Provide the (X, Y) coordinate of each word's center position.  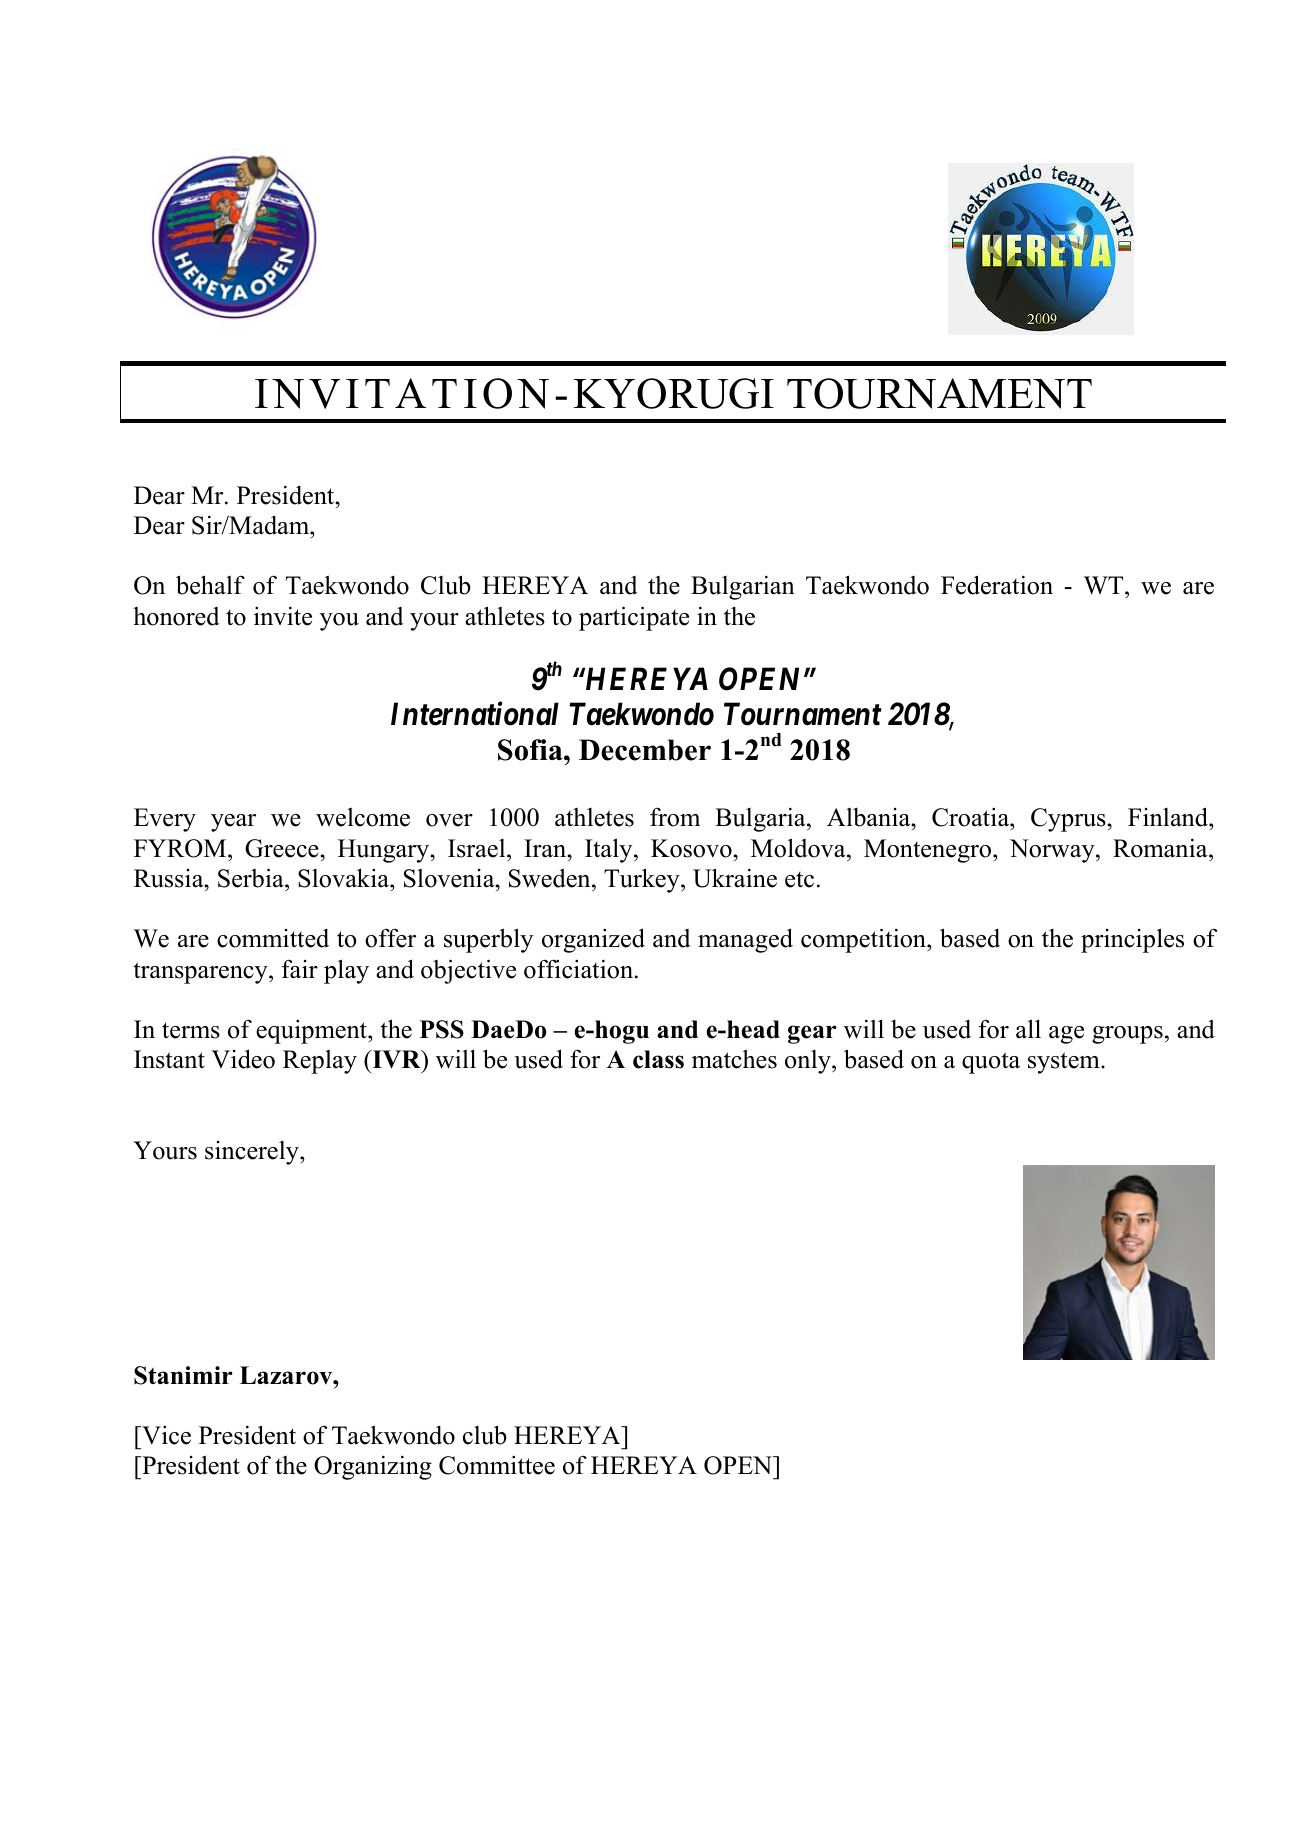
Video (243, 1059)
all (1028, 1028)
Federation (997, 585)
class (658, 1059)
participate (634, 618)
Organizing (373, 1467)
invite (283, 616)
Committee (497, 1465)
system (1065, 1063)
